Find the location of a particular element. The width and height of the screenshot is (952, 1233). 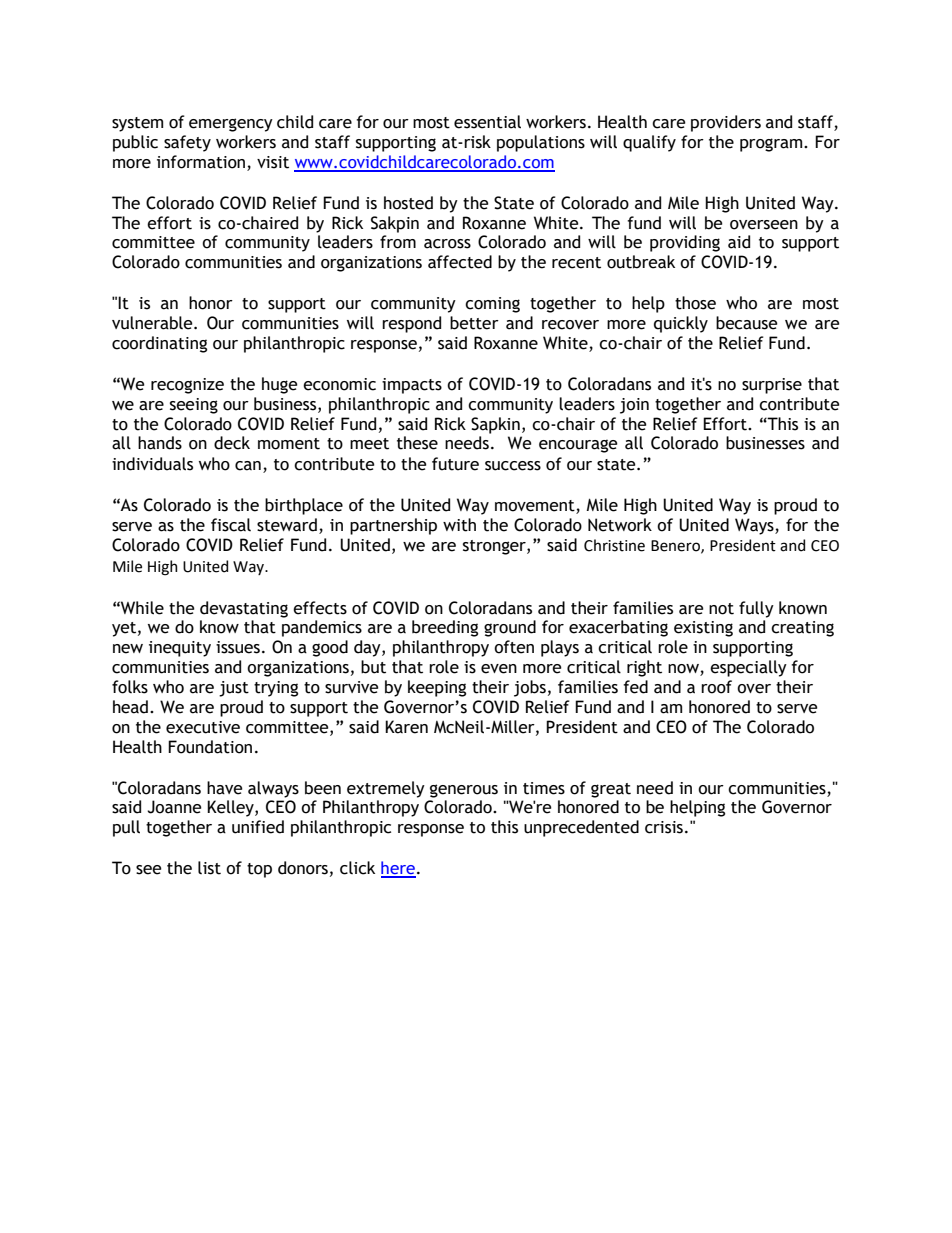

breeding is located at coordinates (445, 628).
